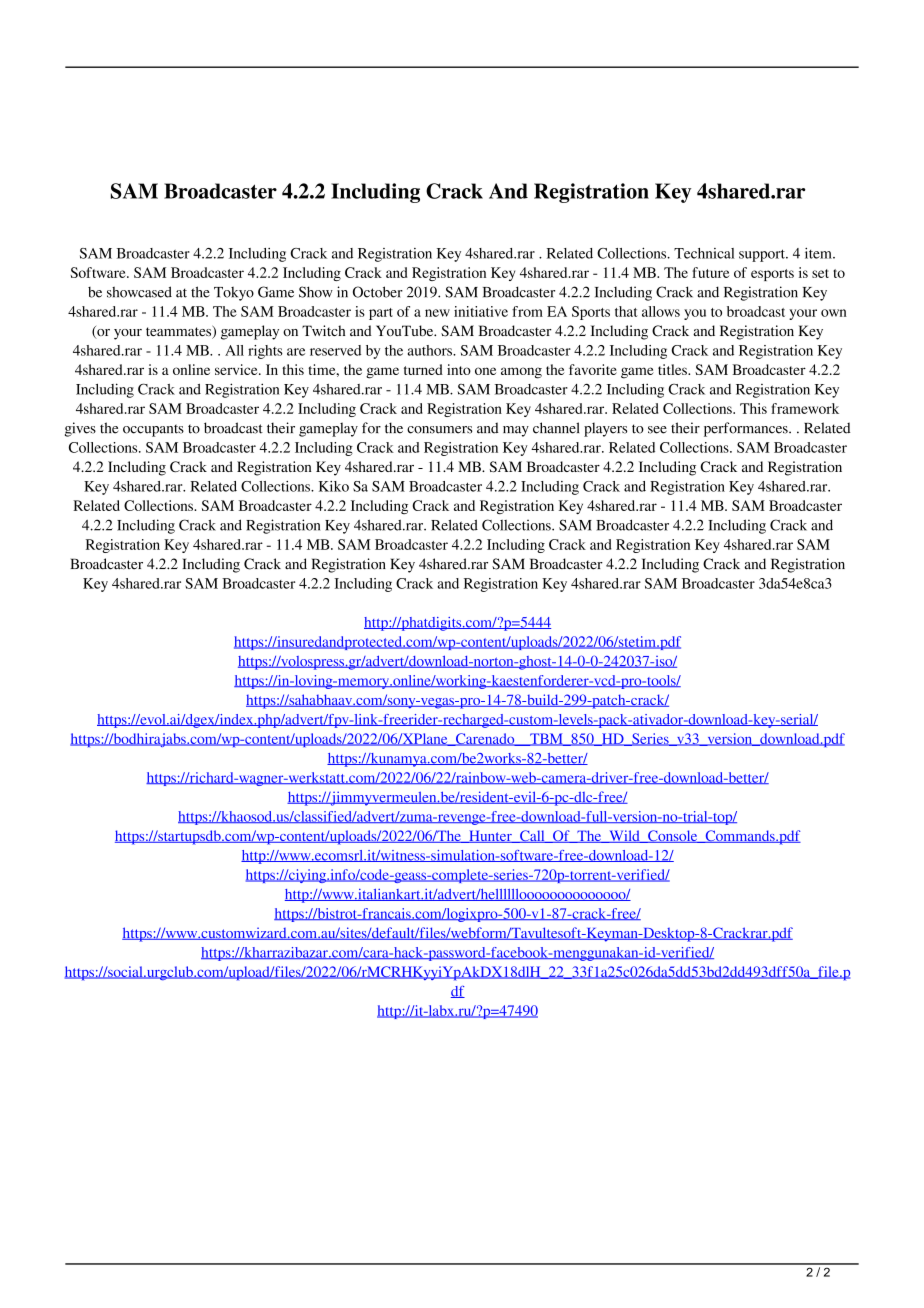  What do you see at coordinates (747, 429) in the screenshot?
I see `performances` at bounding box center [747, 429].
